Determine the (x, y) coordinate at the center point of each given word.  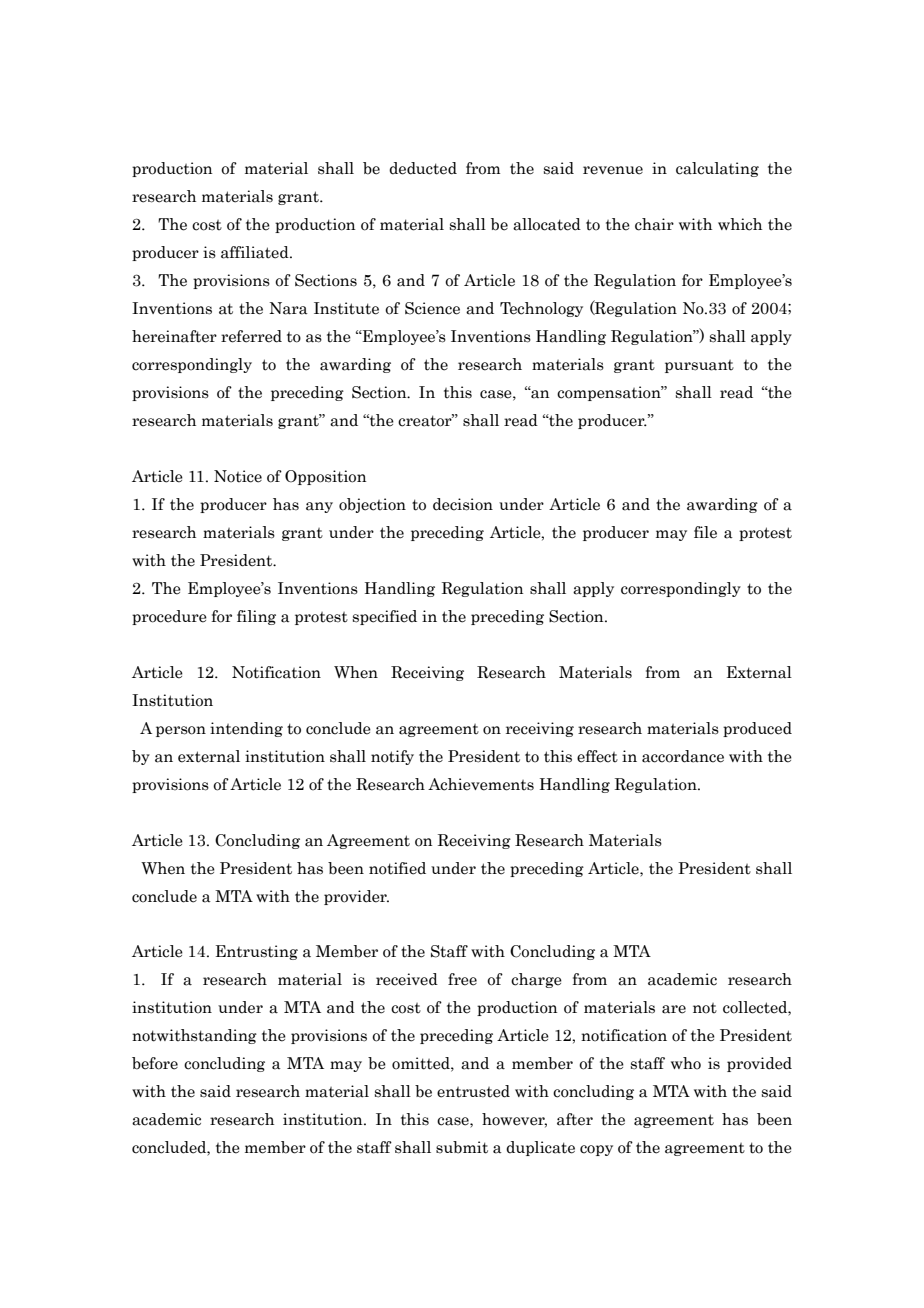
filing (256, 617)
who (686, 1063)
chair (654, 224)
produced (757, 729)
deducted (423, 168)
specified (385, 617)
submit (462, 1147)
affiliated (256, 252)
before (155, 1063)
